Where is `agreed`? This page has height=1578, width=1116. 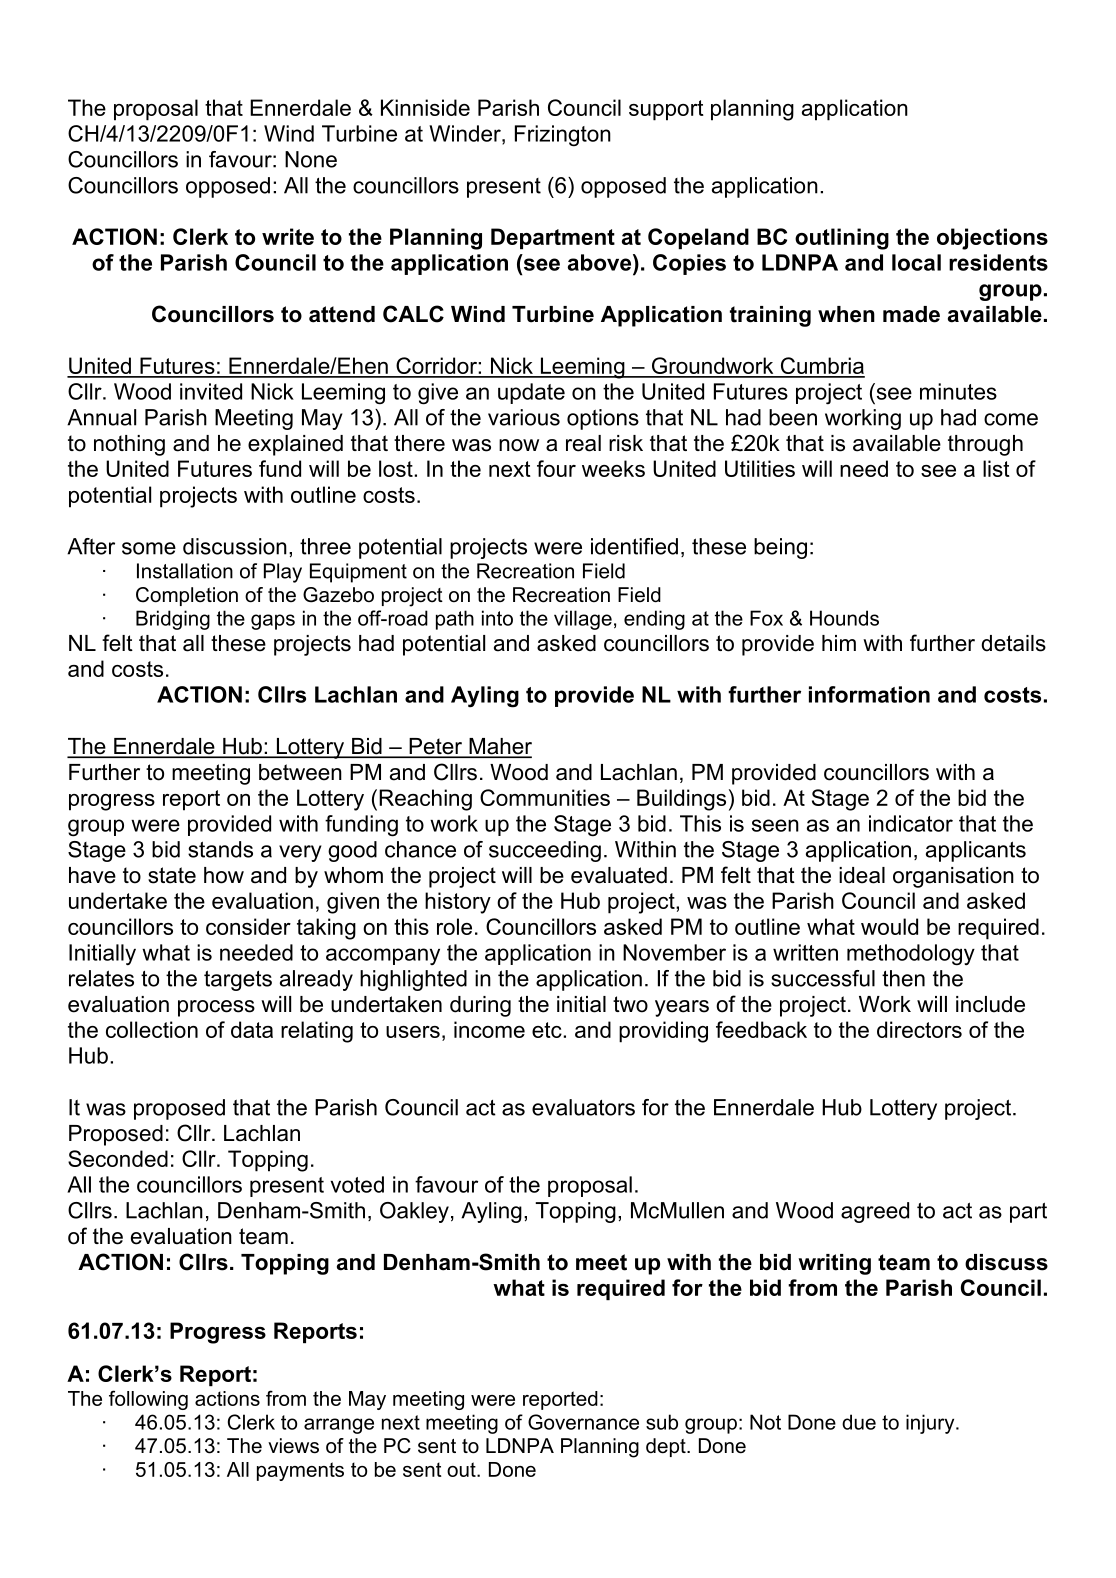
agreed is located at coordinates (875, 1212).
